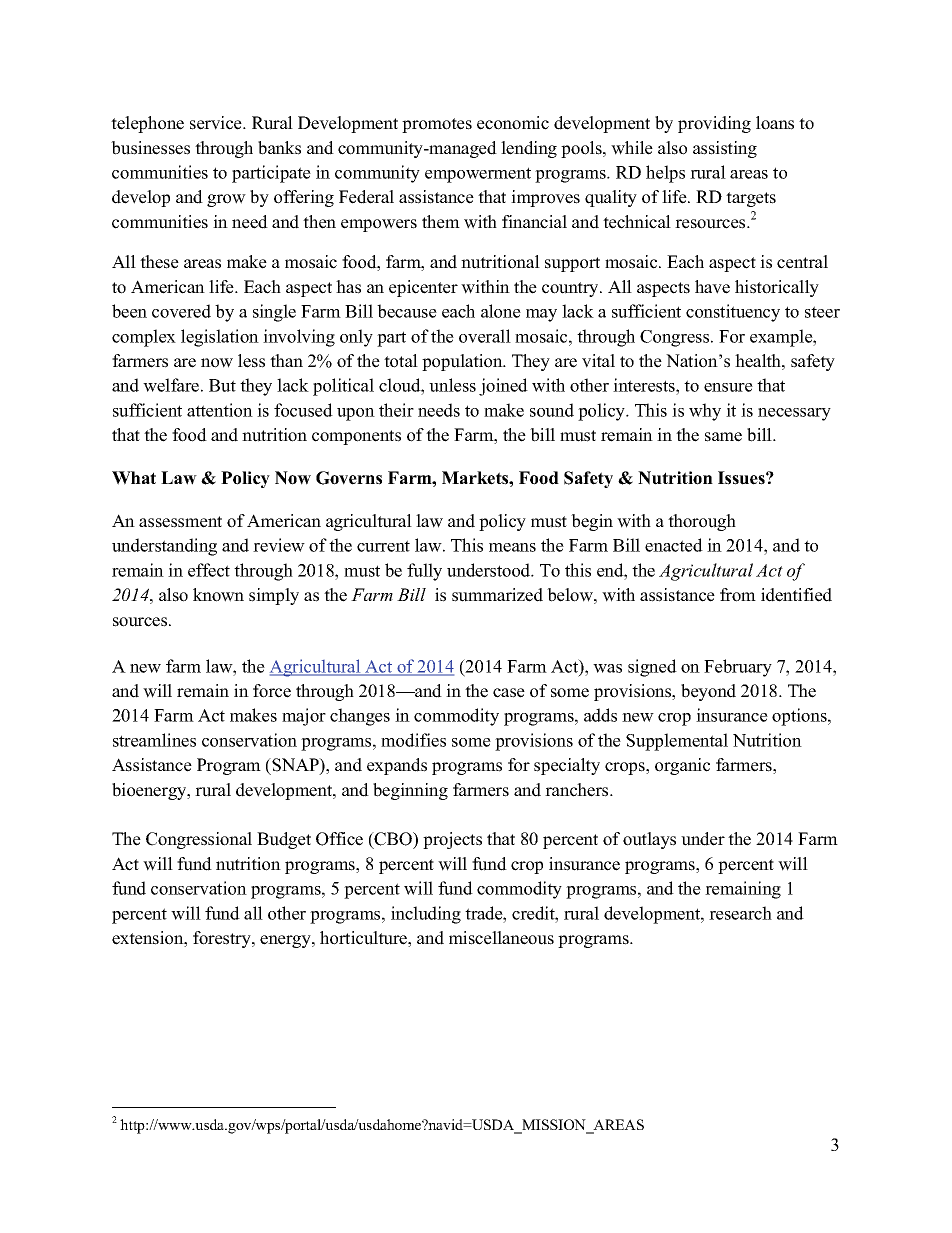  What do you see at coordinates (223, 939) in the screenshot?
I see `forestry` at bounding box center [223, 939].
